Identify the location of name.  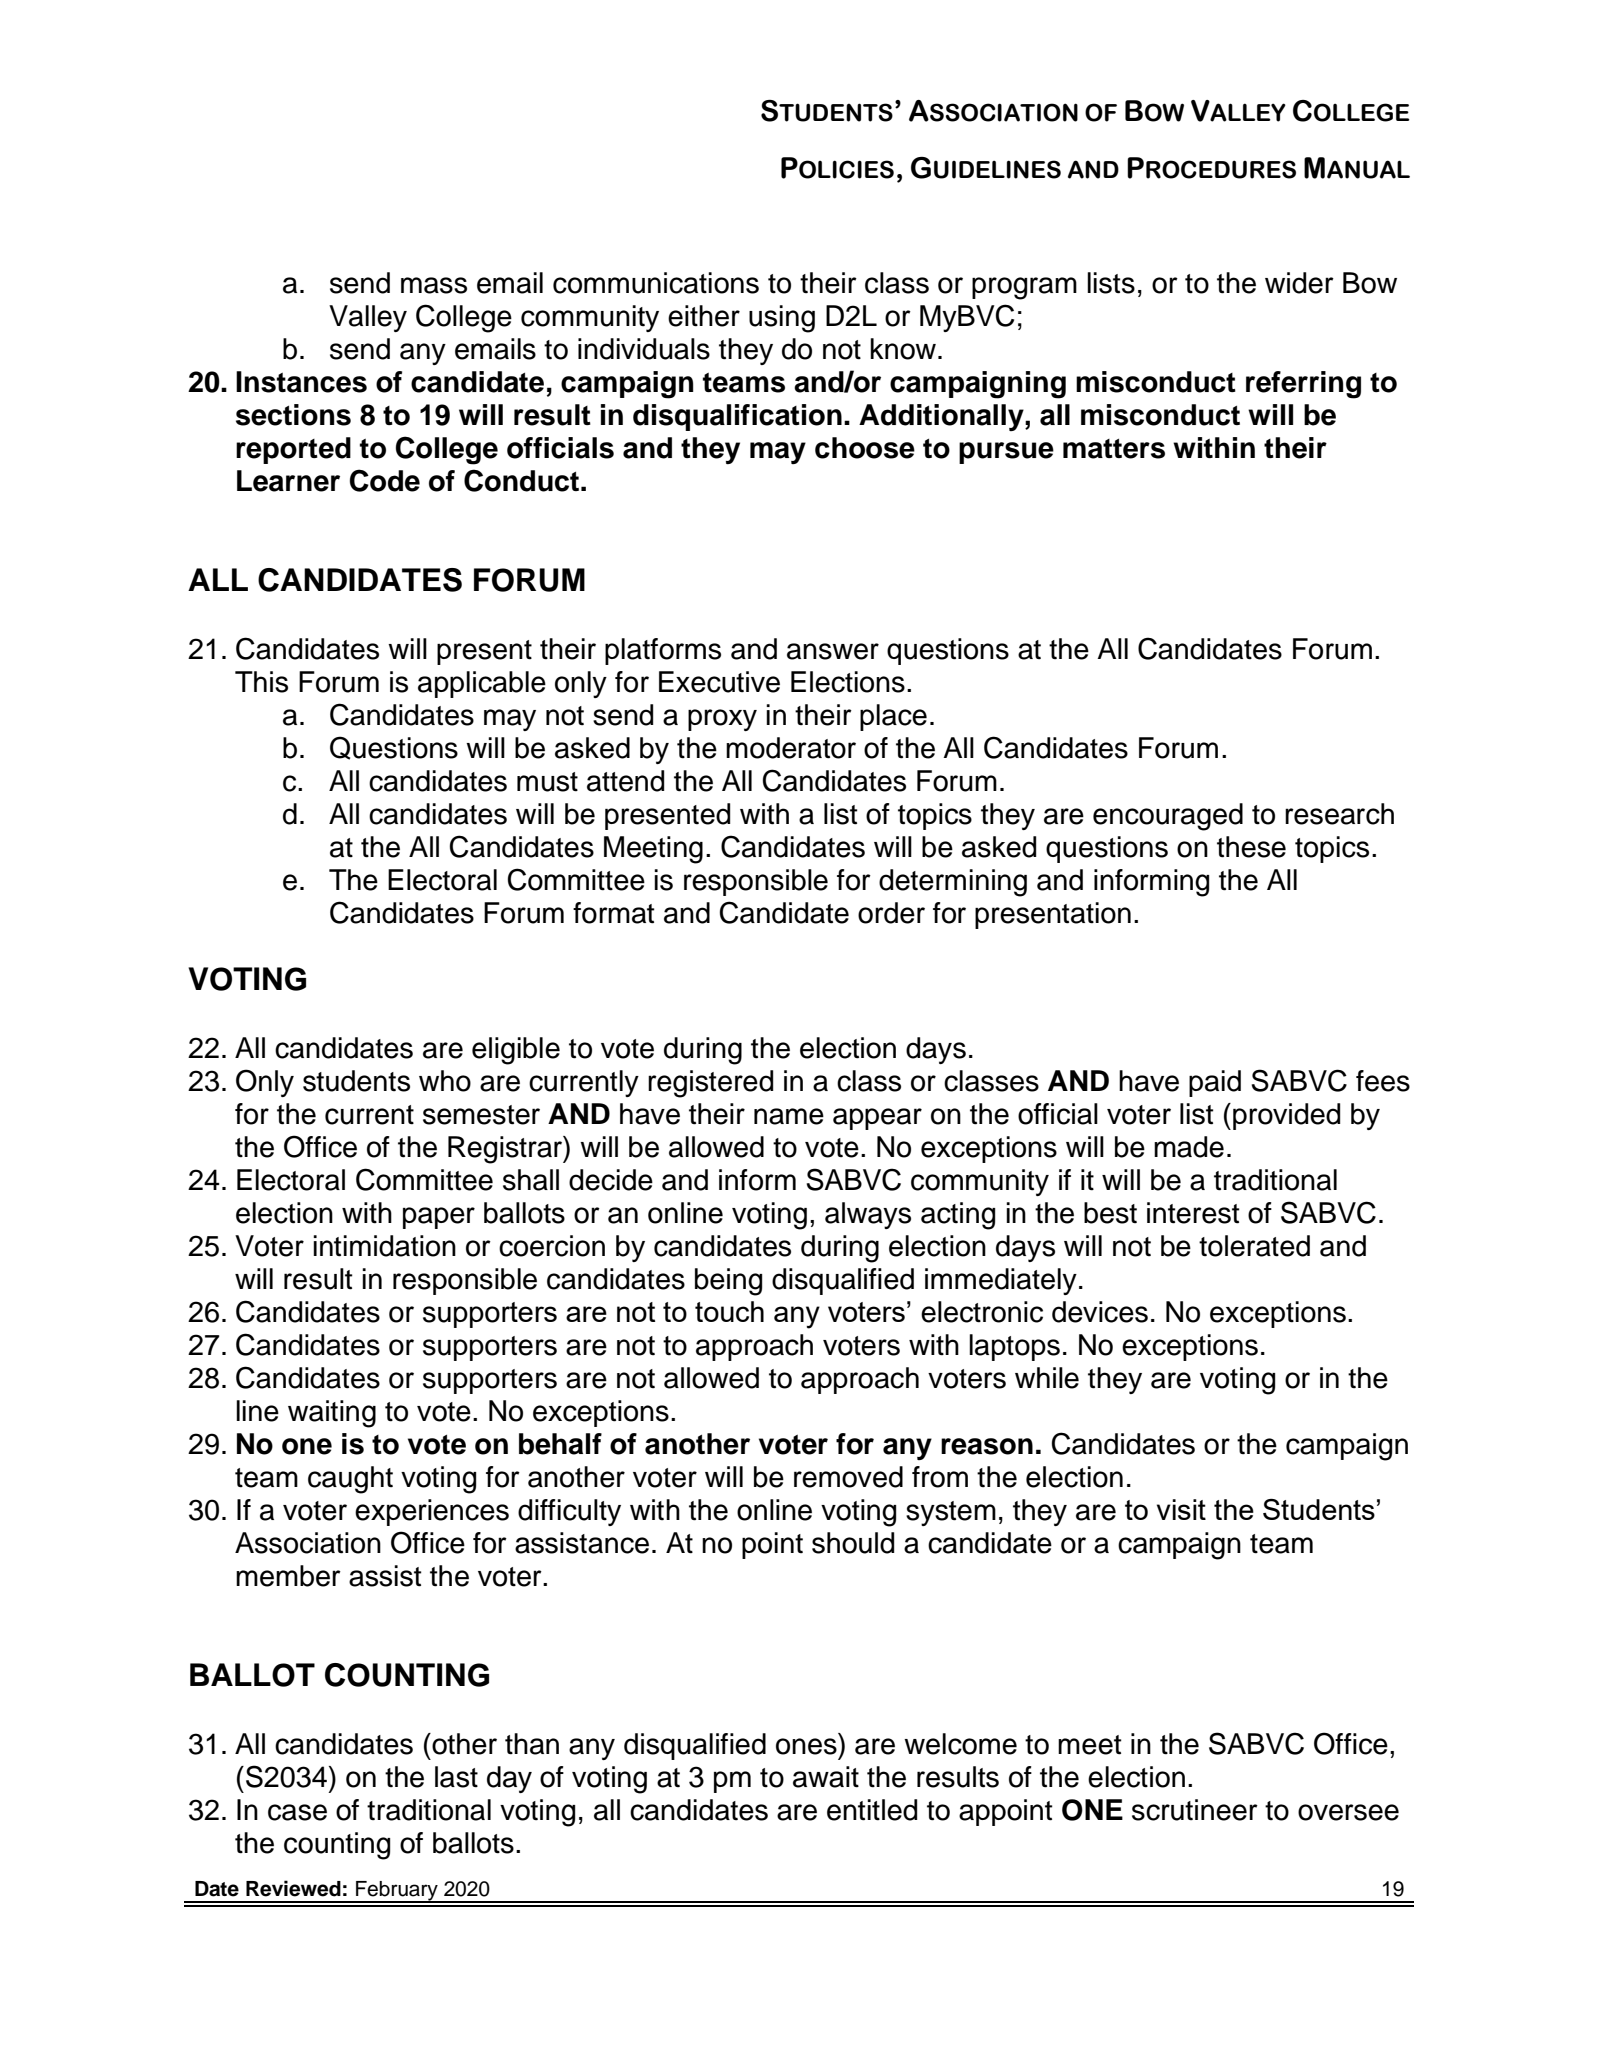
(789, 1116).
